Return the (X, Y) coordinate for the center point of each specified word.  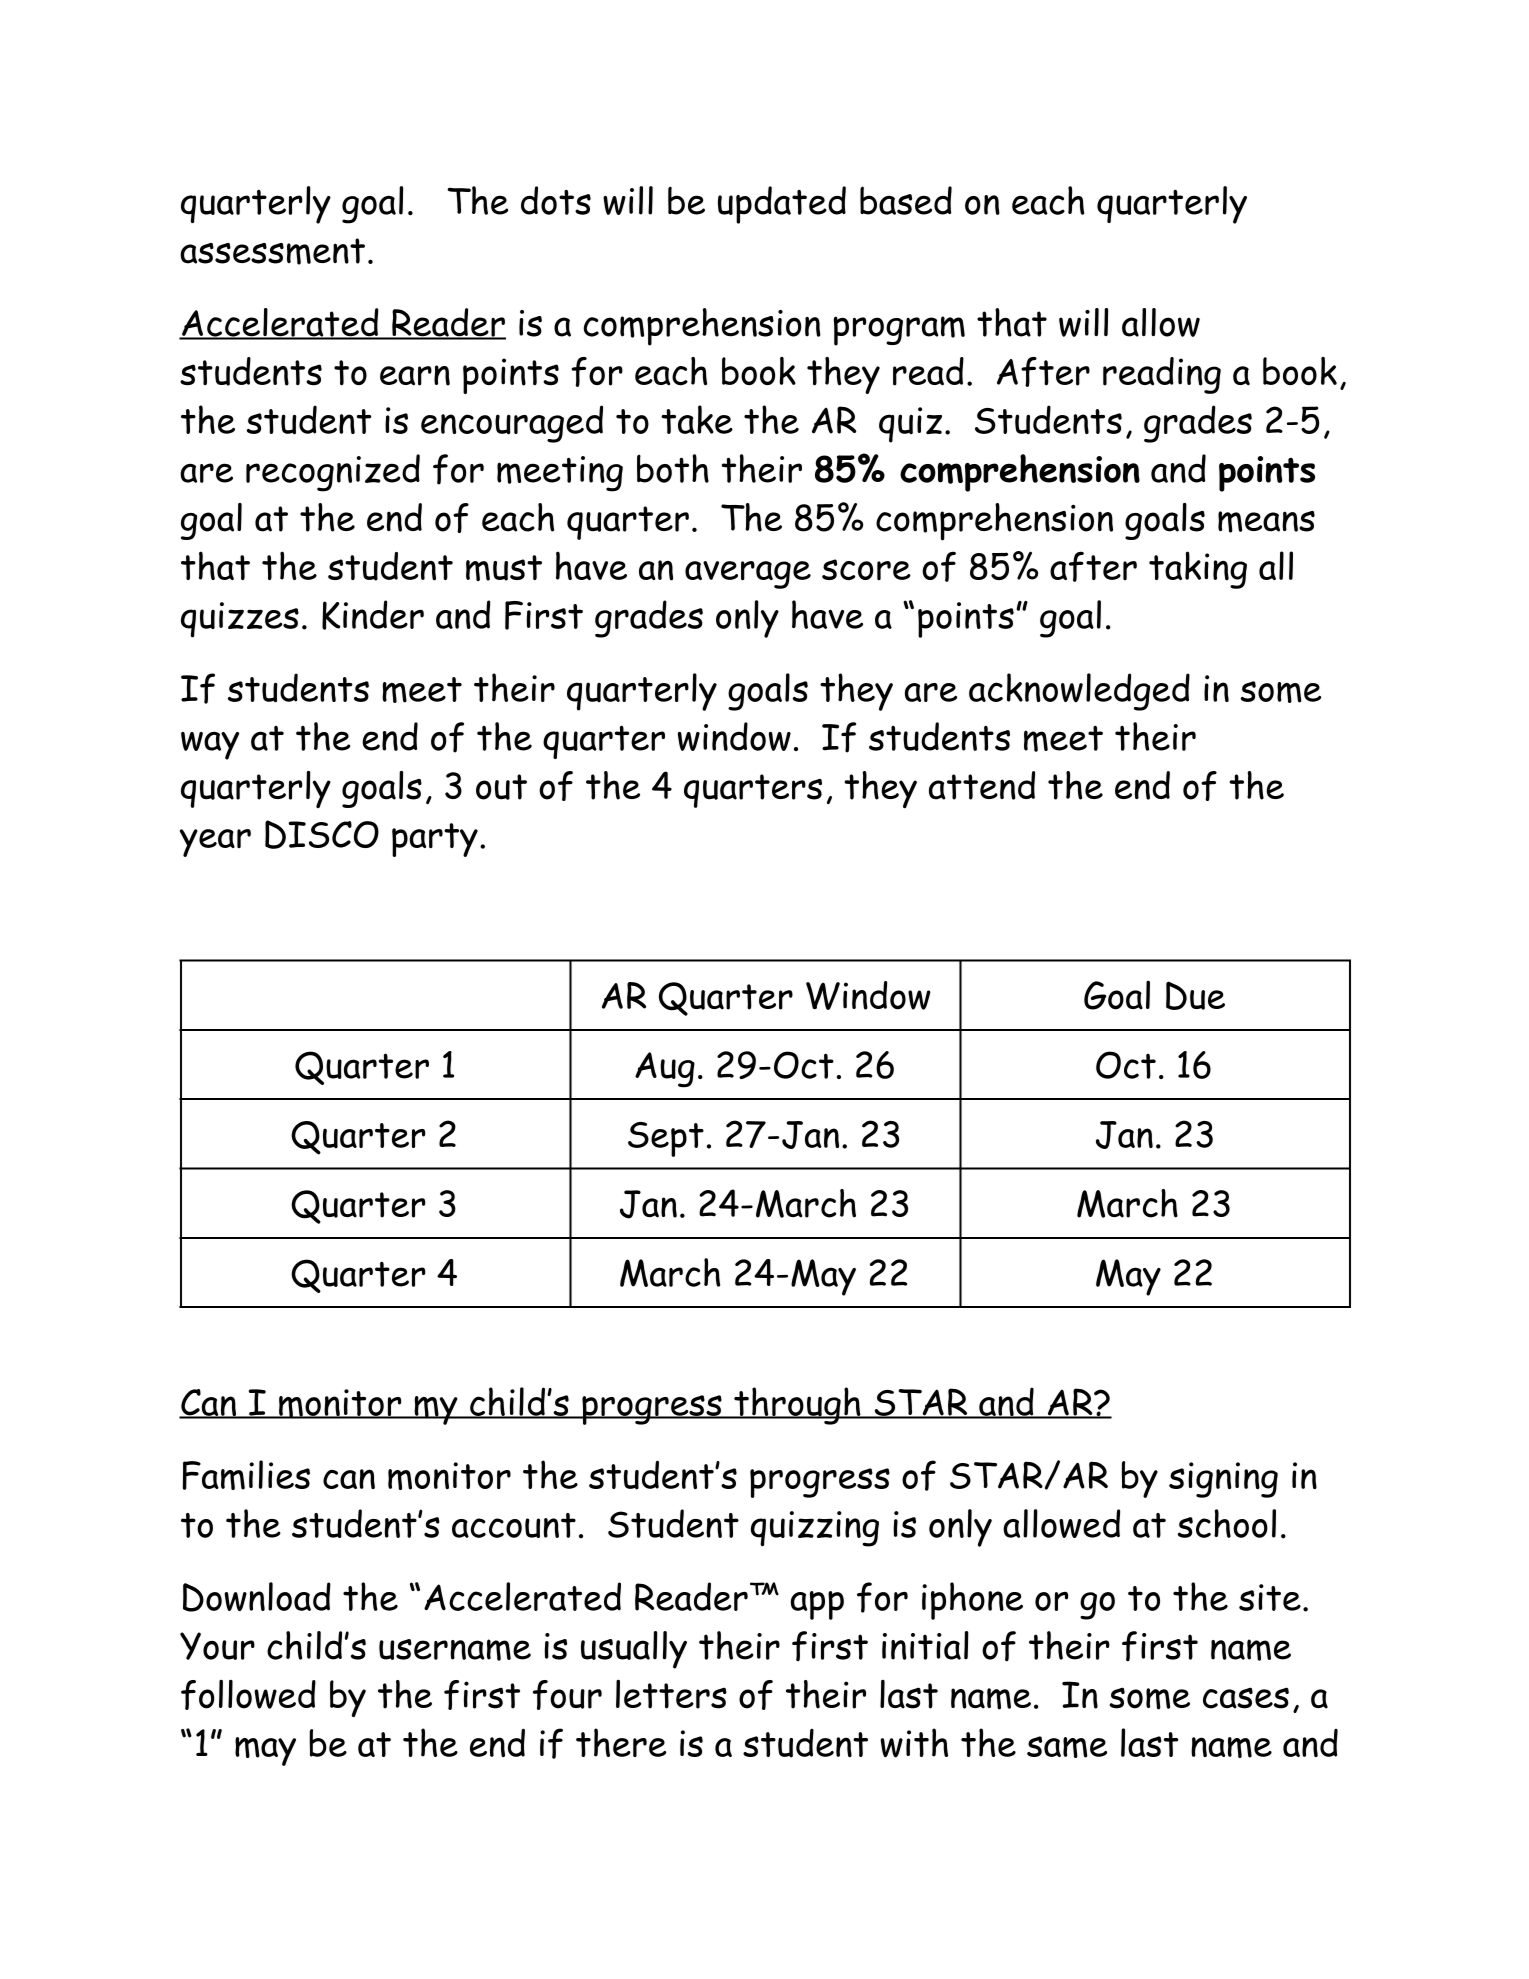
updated (782, 205)
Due (1195, 995)
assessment (272, 251)
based (906, 200)
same (1067, 1747)
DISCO (322, 834)
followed (248, 1694)
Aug (665, 1070)
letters (671, 1694)
